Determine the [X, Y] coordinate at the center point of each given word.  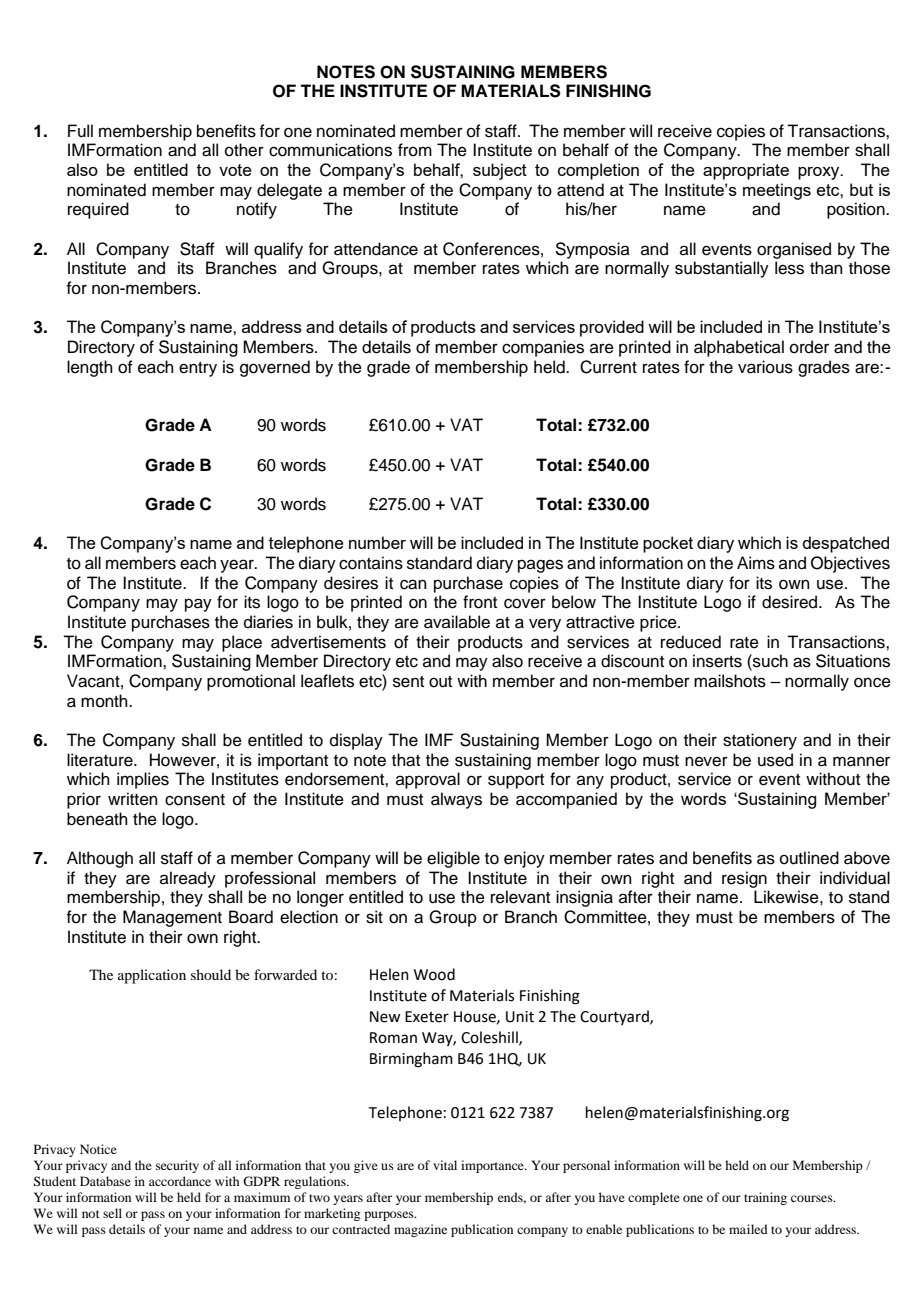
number [377, 542]
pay [198, 605]
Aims [756, 563]
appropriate [746, 171]
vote [235, 170]
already [188, 879]
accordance [180, 1181]
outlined [809, 858]
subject [500, 171]
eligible [453, 859]
